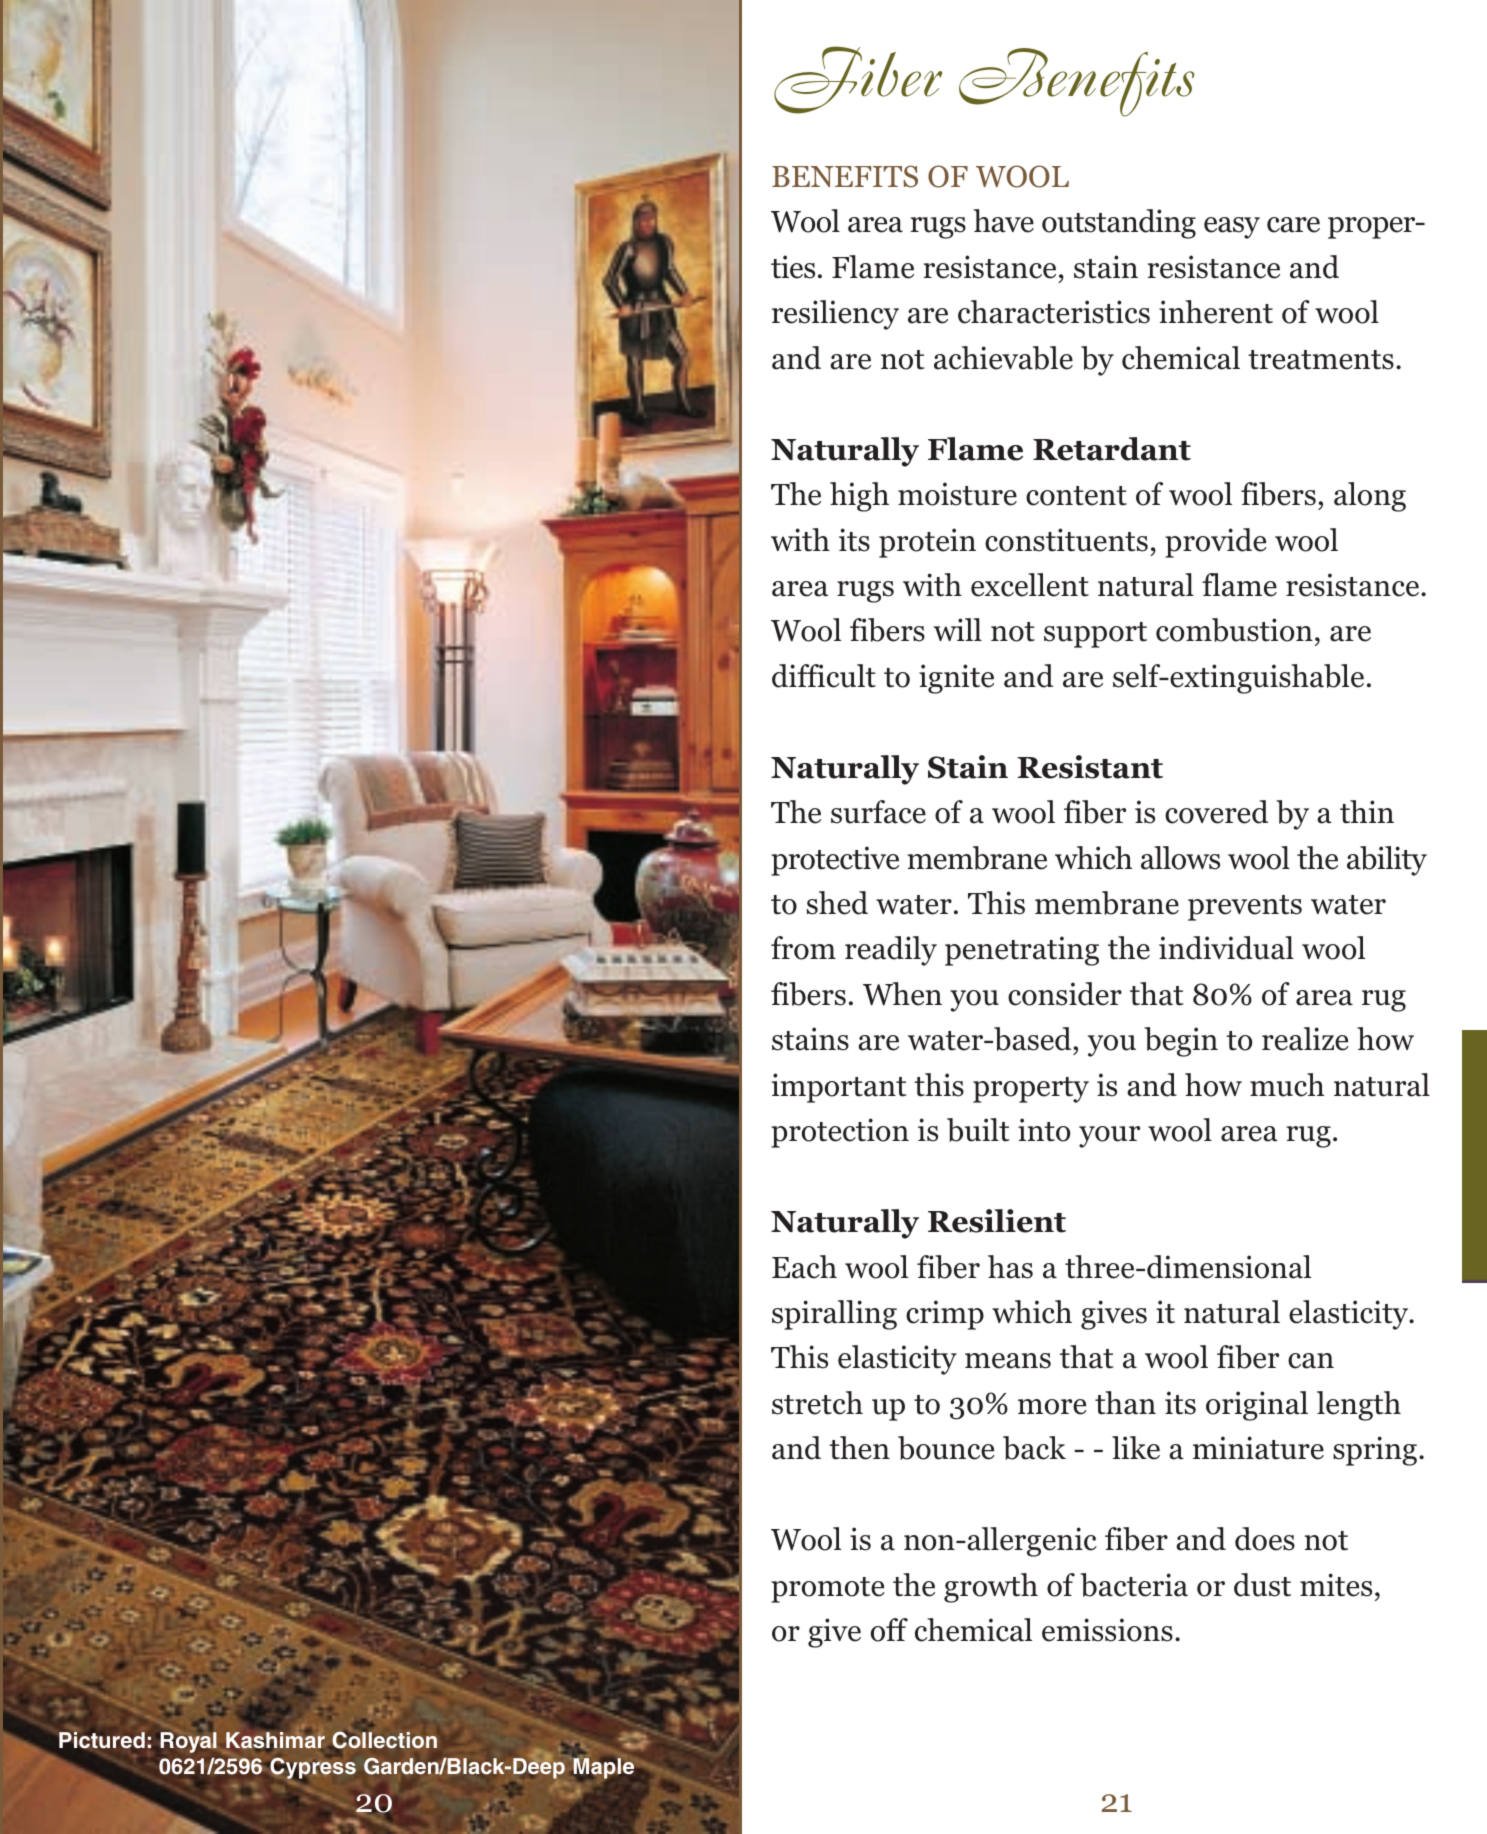  I want to click on resiliency, so click(835, 315).
